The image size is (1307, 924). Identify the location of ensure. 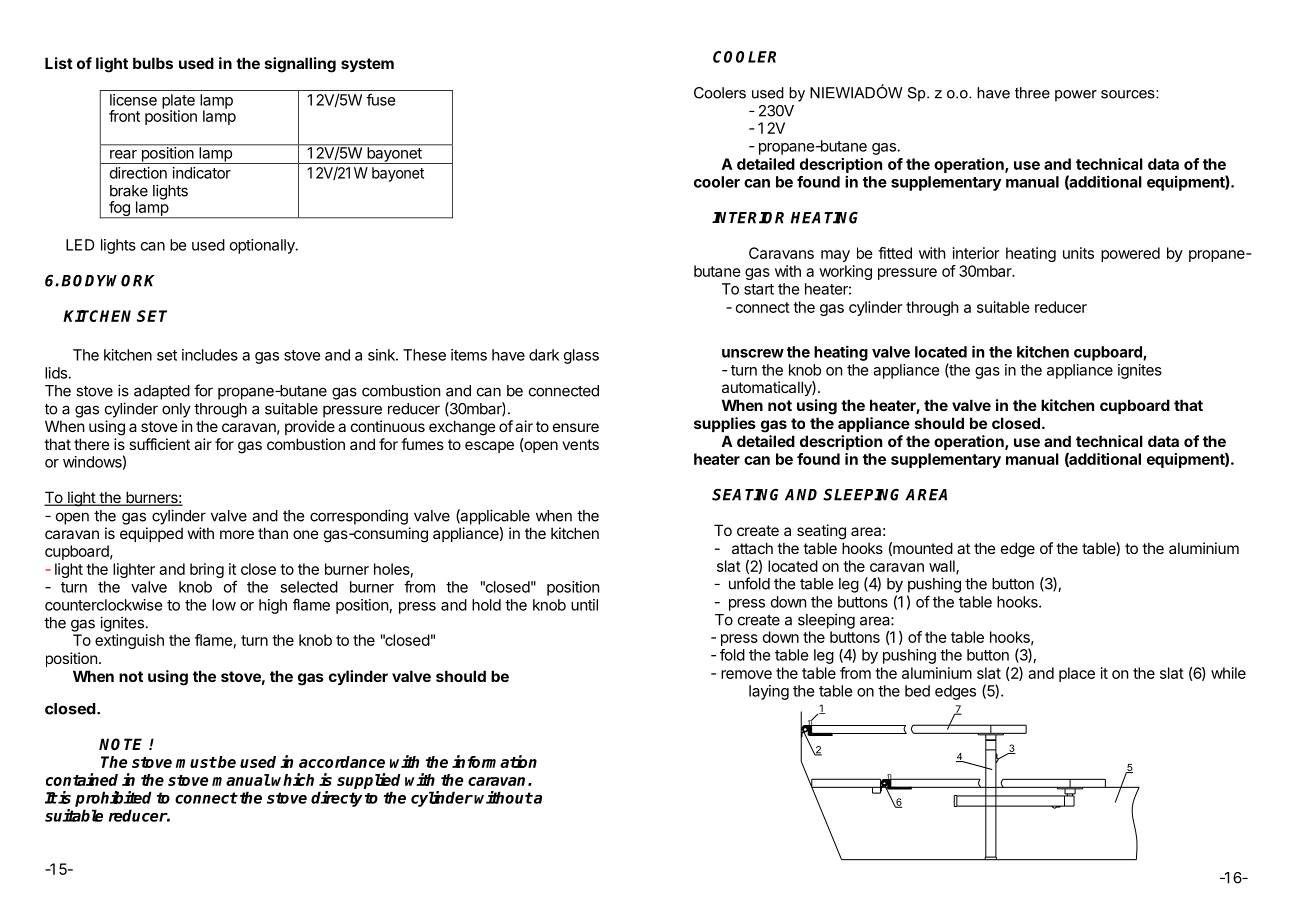
(576, 427).
